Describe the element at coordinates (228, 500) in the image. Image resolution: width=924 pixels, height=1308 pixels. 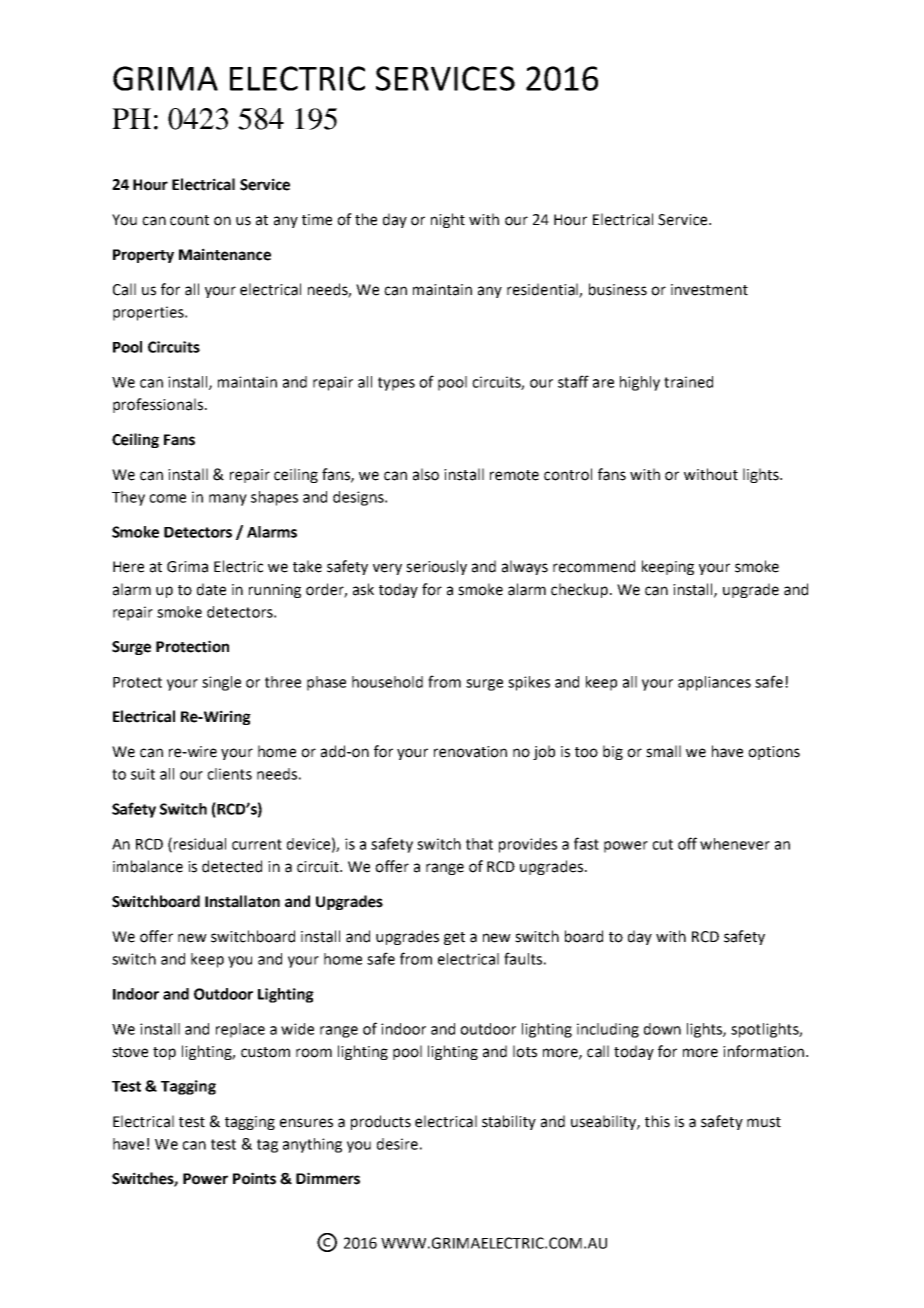
I see `many` at that location.
